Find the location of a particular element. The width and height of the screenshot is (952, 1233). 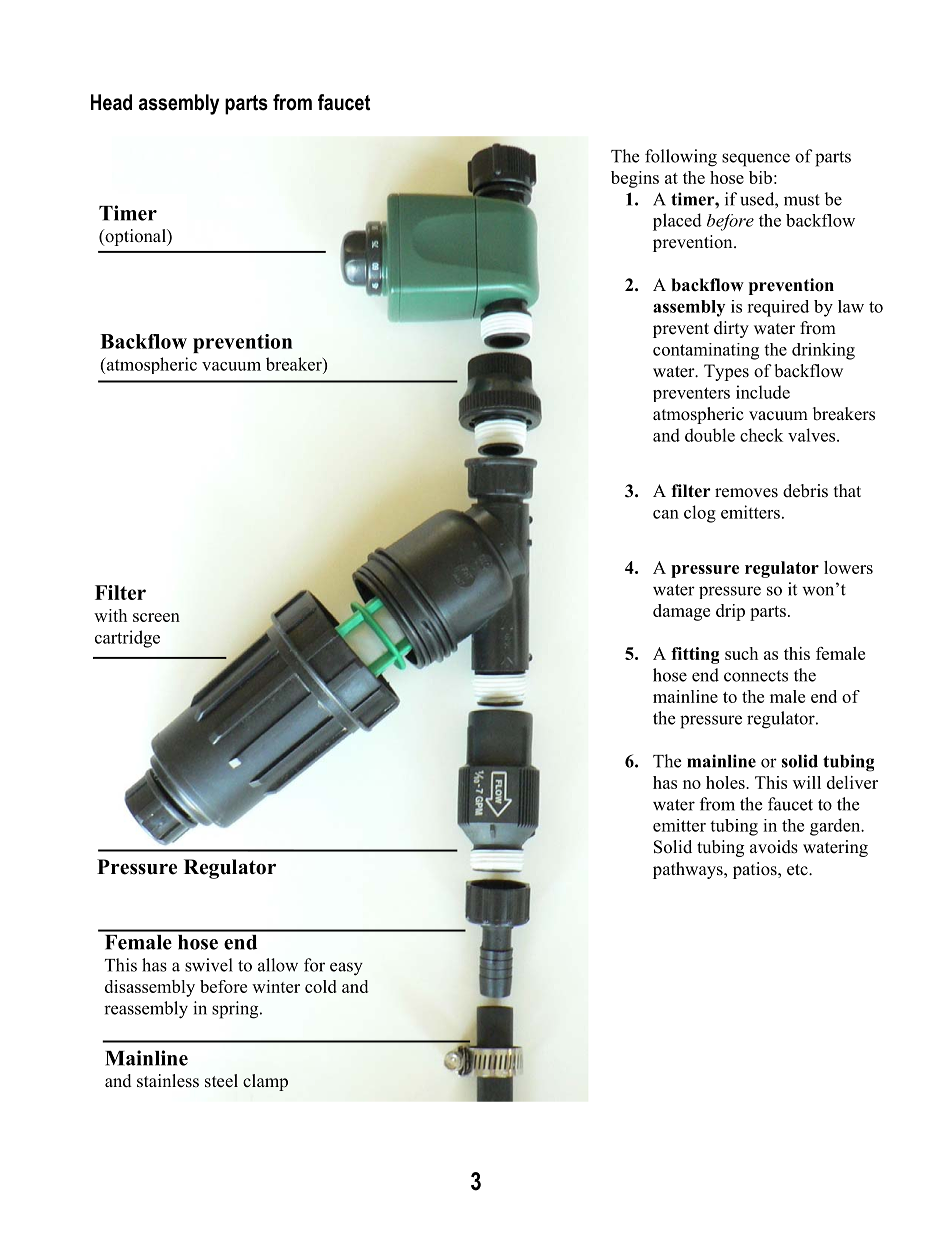

fitting is located at coordinates (695, 655).
